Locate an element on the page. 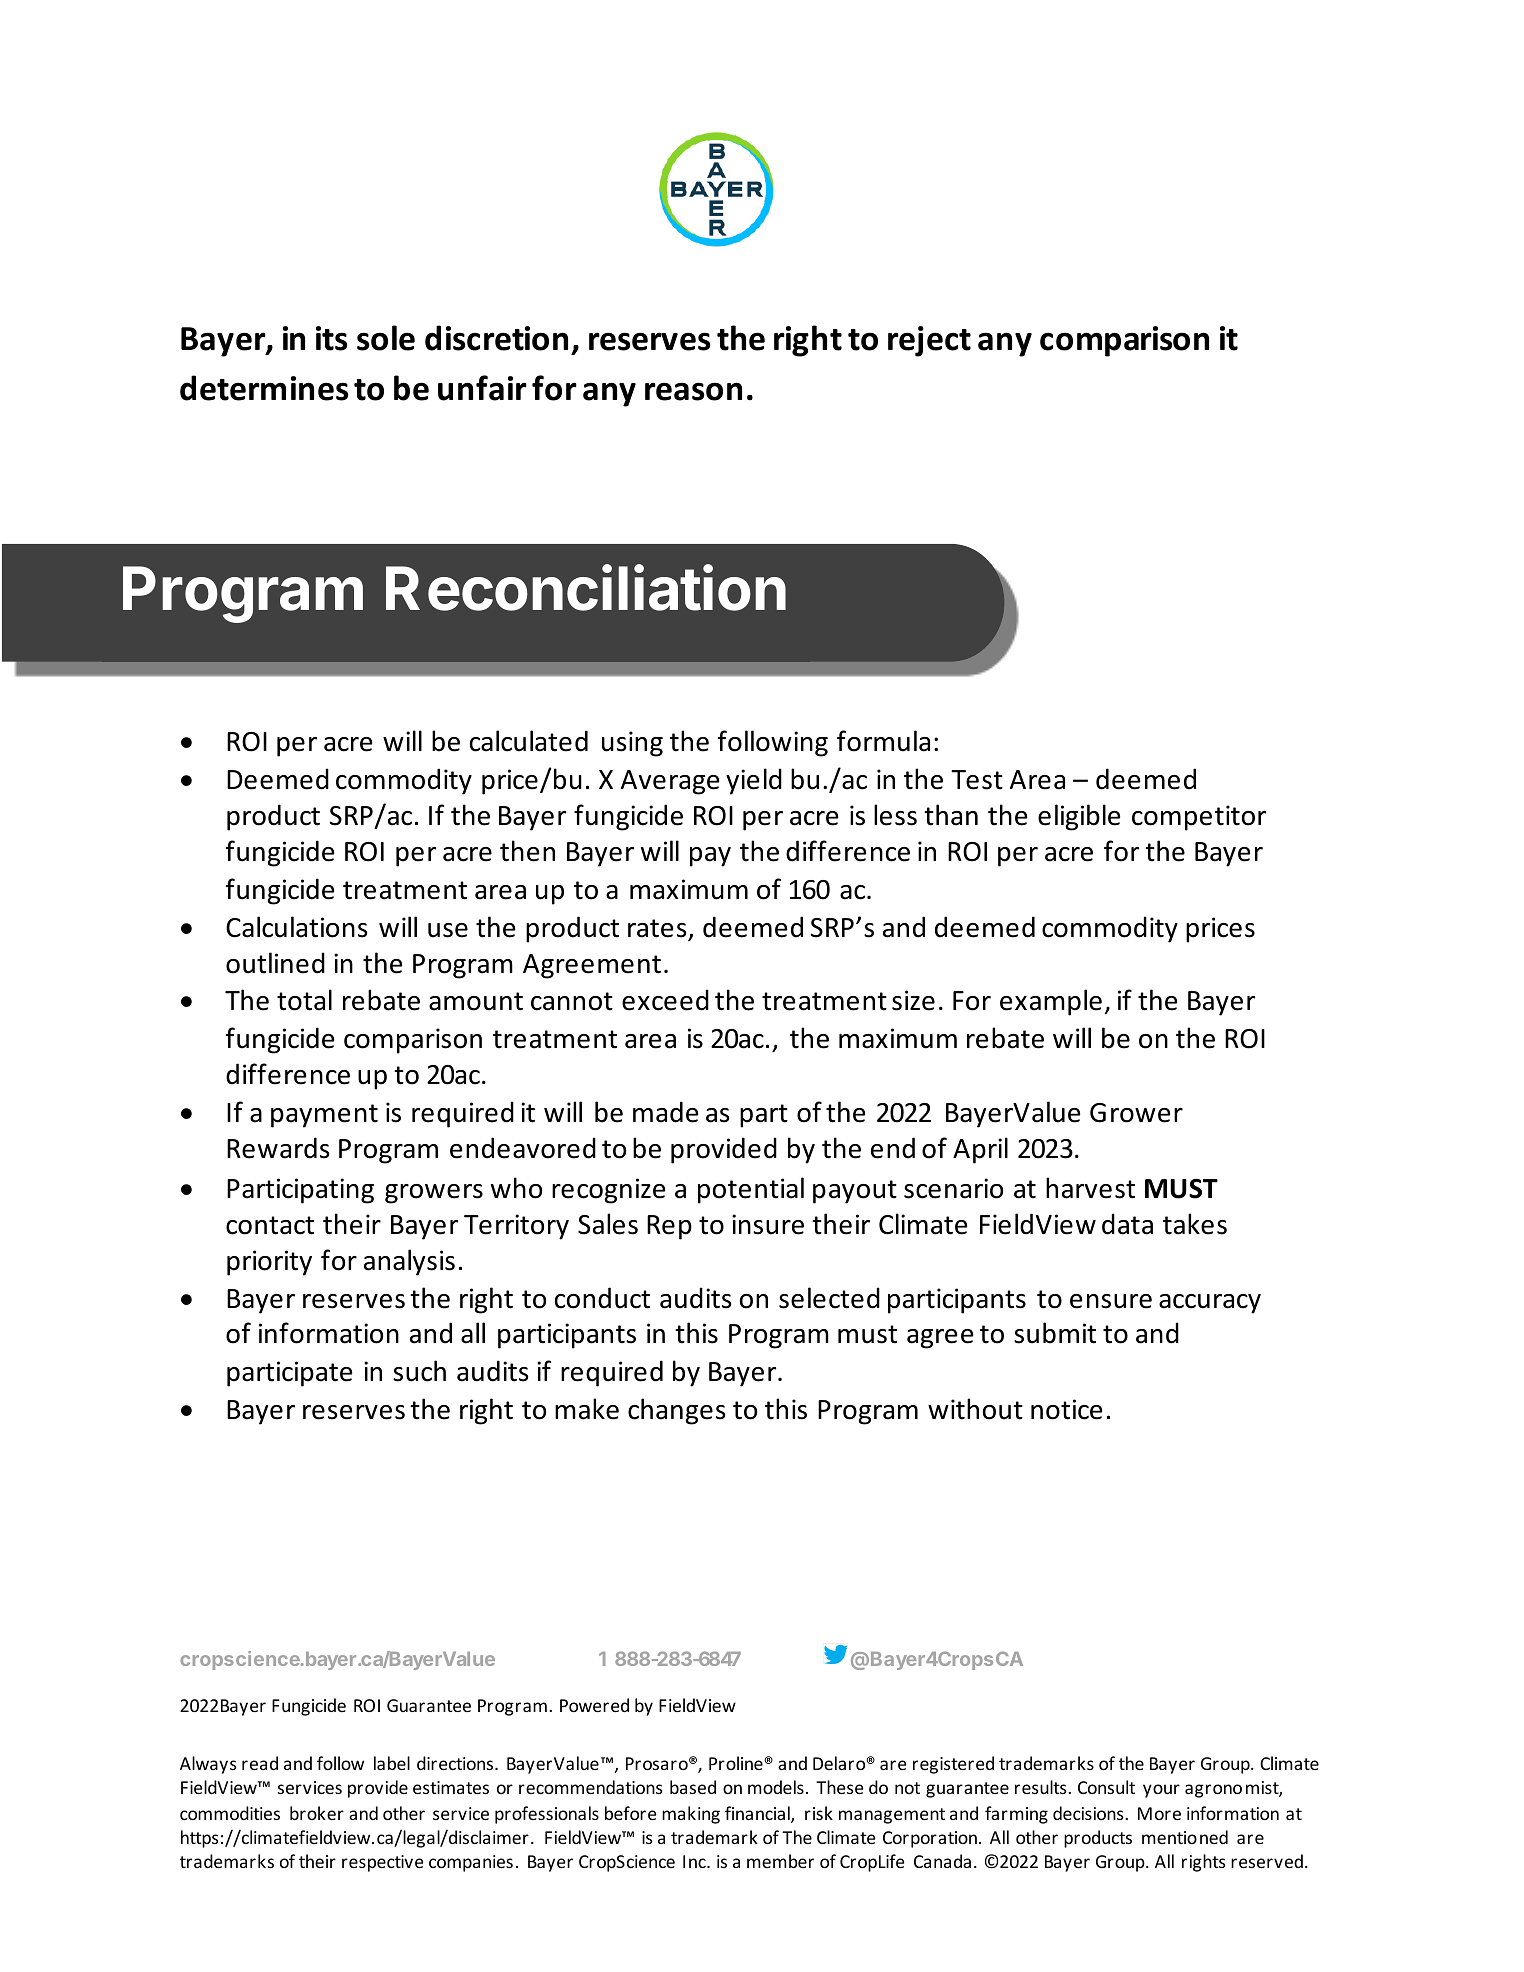  broker is located at coordinates (317, 1813).
